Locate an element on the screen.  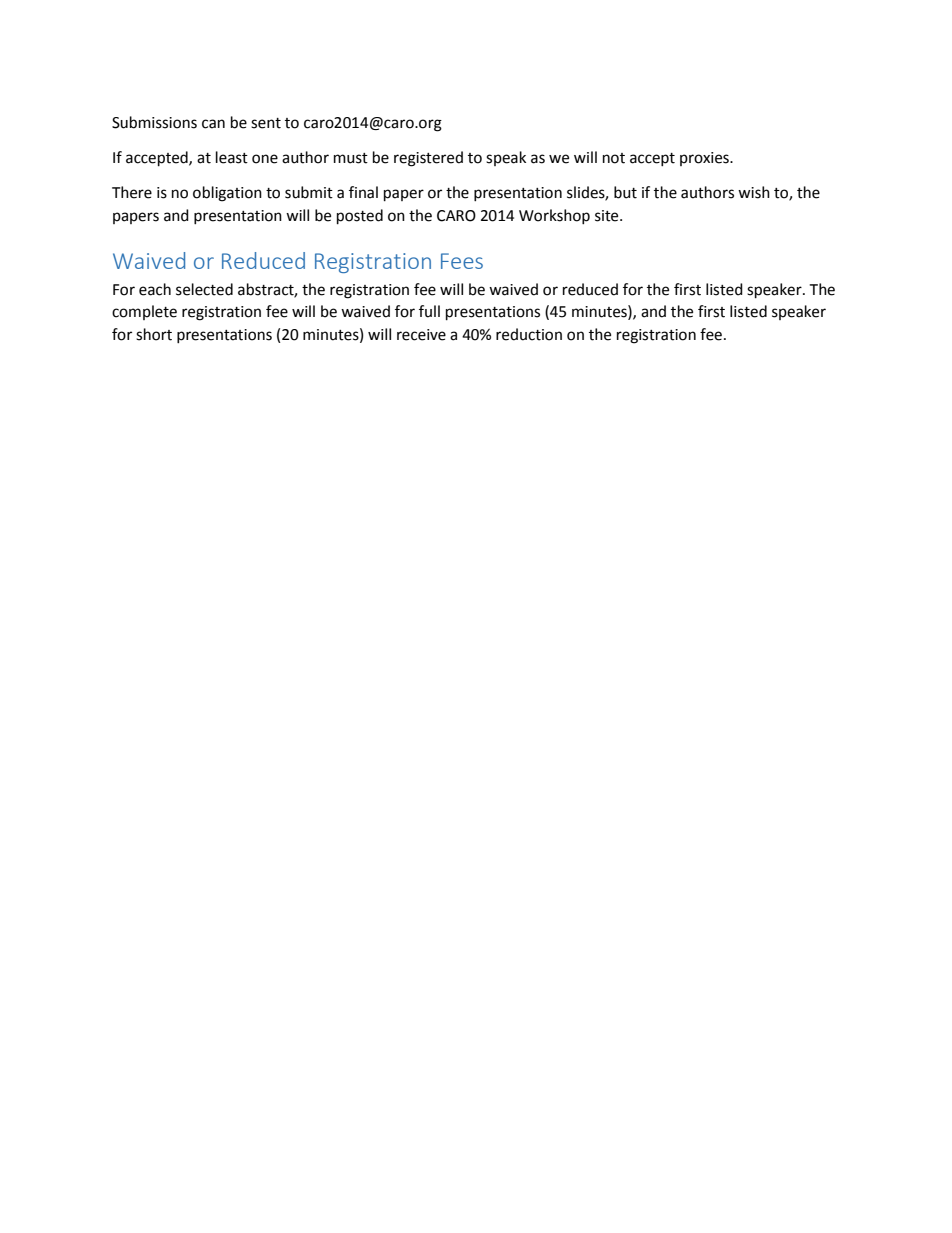
obligation is located at coordinates (227, 194).
